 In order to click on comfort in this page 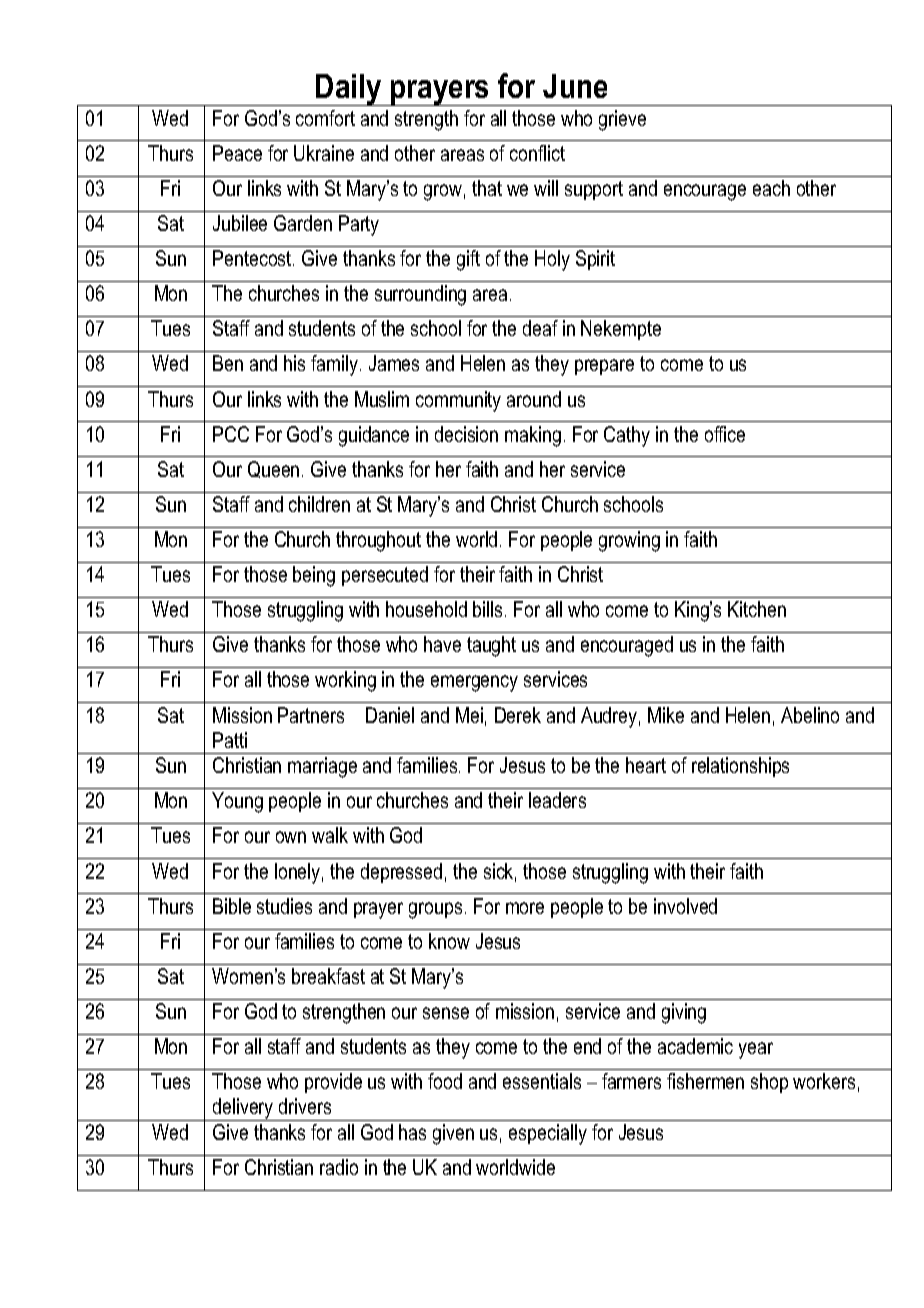, I will do `click(325, 118)`.
